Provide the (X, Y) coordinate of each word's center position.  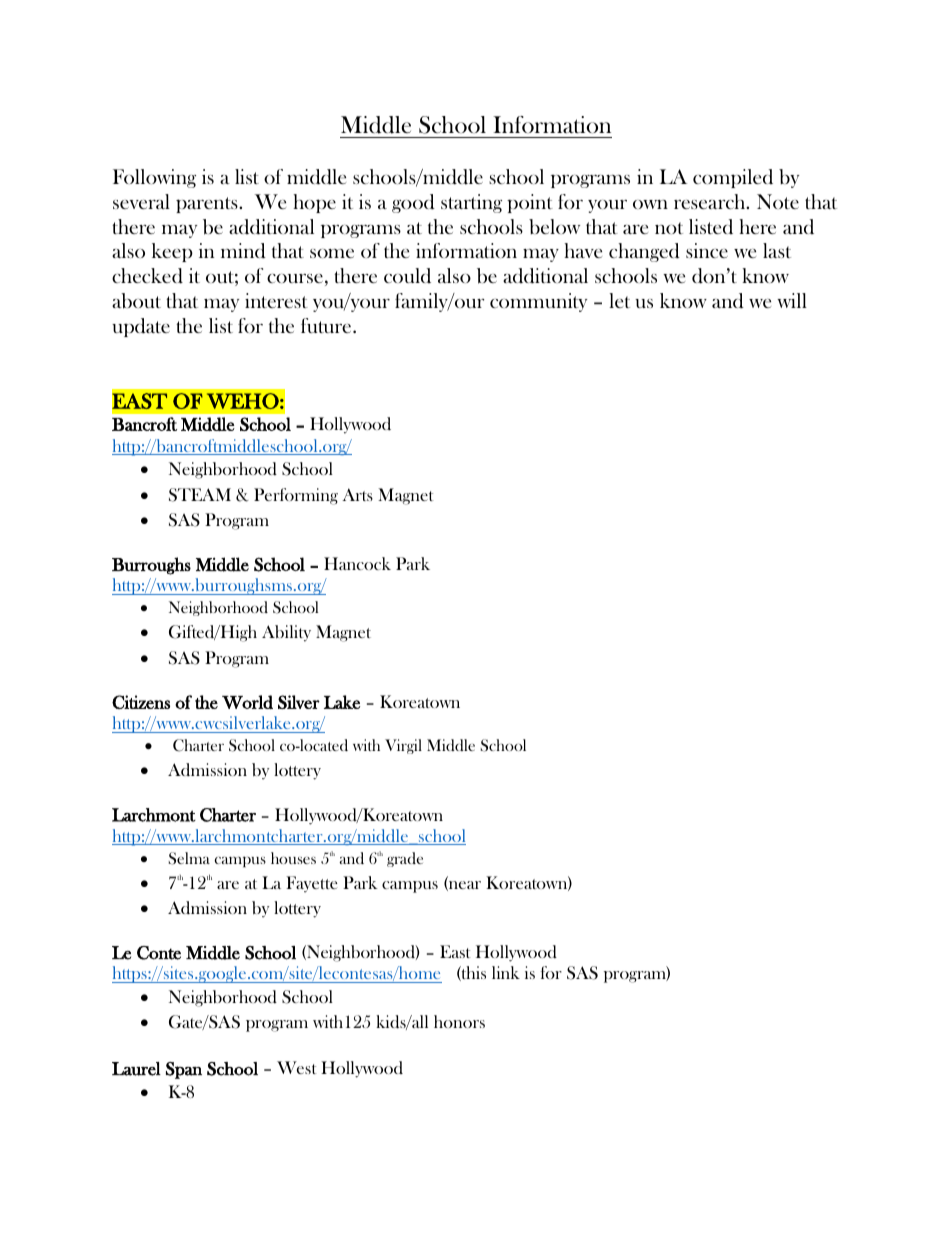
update (141, 327)
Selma (189, 858)
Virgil (403, 746)
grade (405, 859)
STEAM (200, 495)
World (247, 702)
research (711, 201)
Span (184, 1070)
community (538, 302)
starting (471, 203)
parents (208, 205)
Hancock (357, 563)
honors (459, 1021)
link (506, 972)
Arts (357, 494)
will (792, 300)
